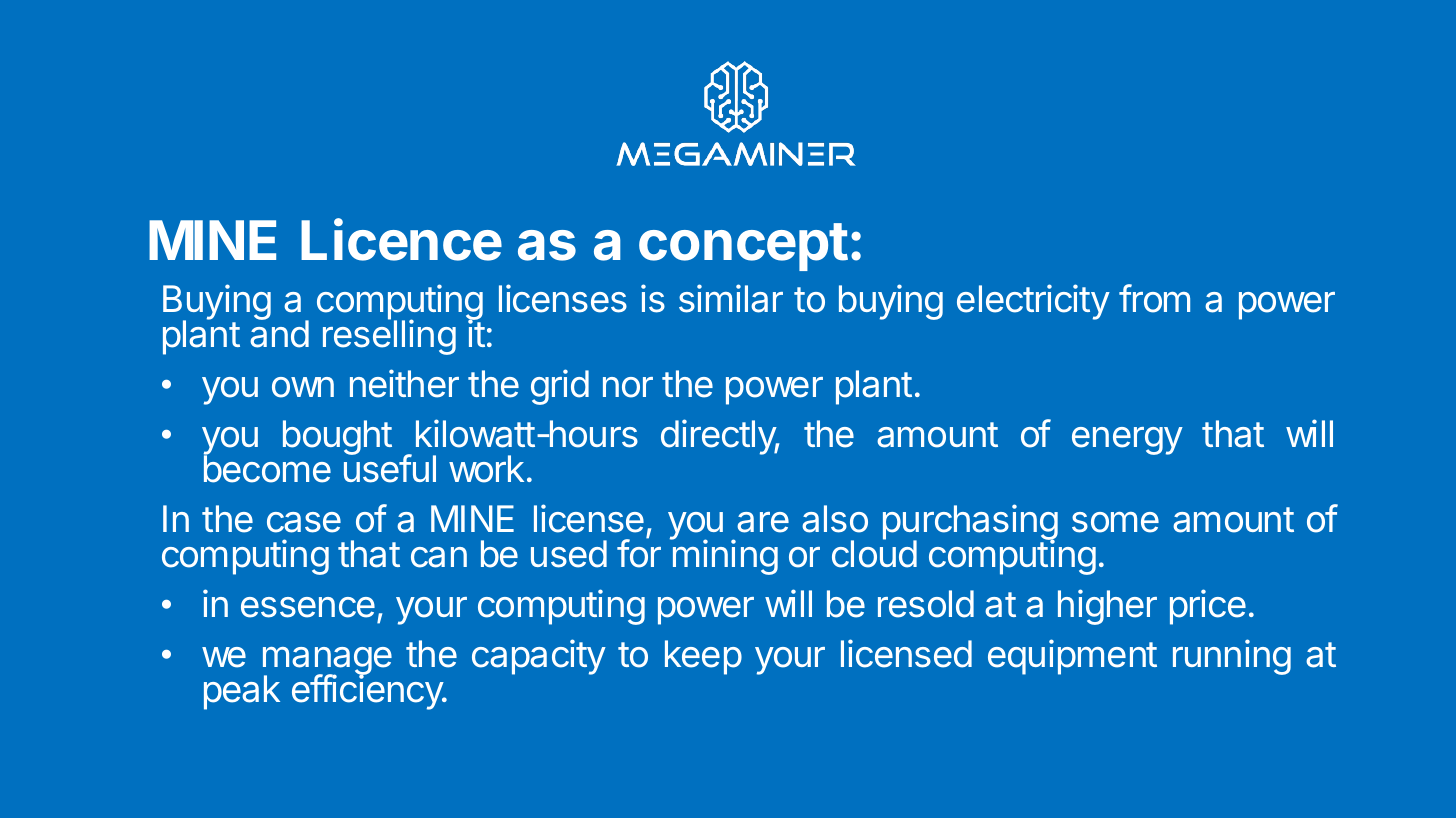  I want to click on equipment, so click(1072, 657).
